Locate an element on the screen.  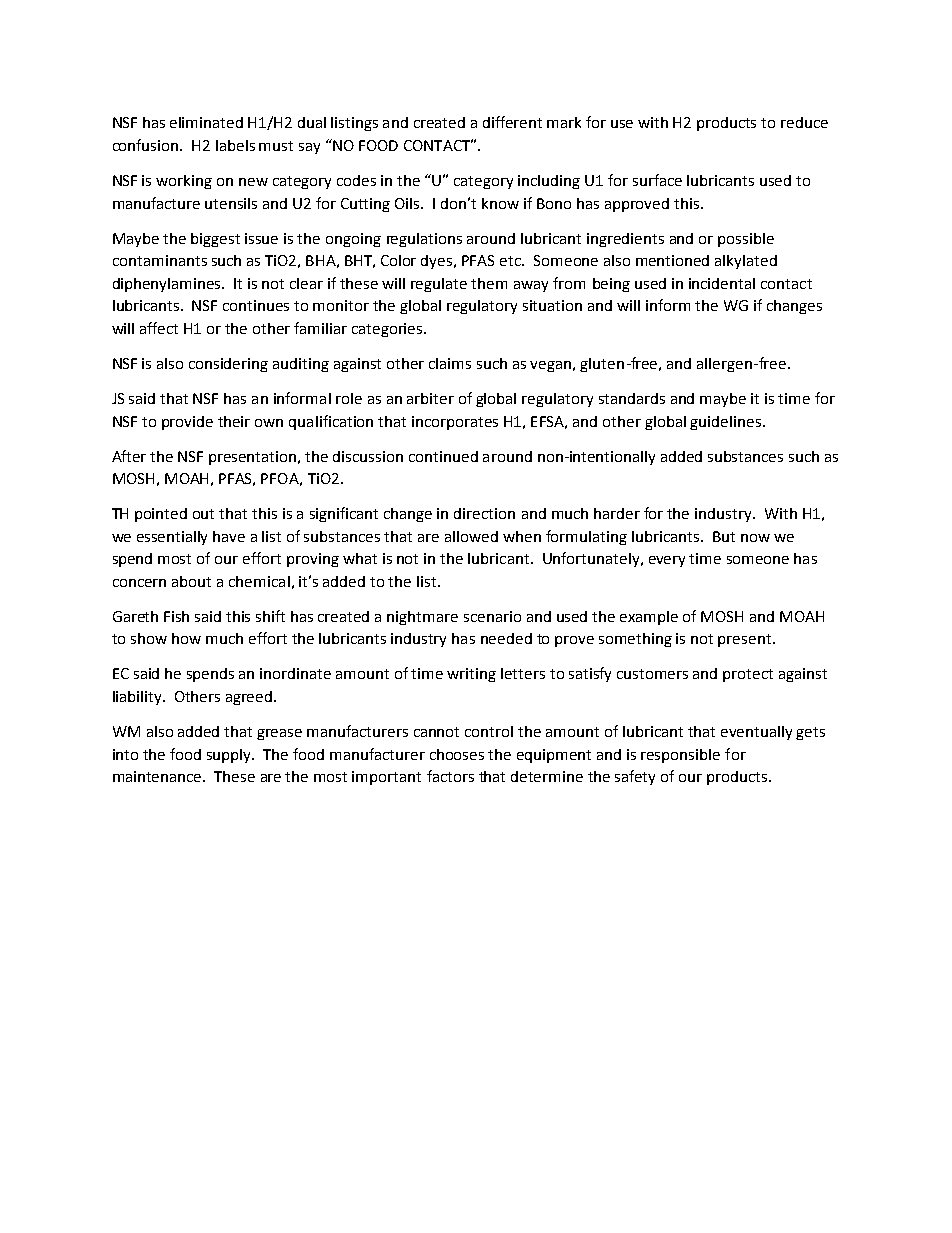
arbiter is located at coordinates (430, 398).
